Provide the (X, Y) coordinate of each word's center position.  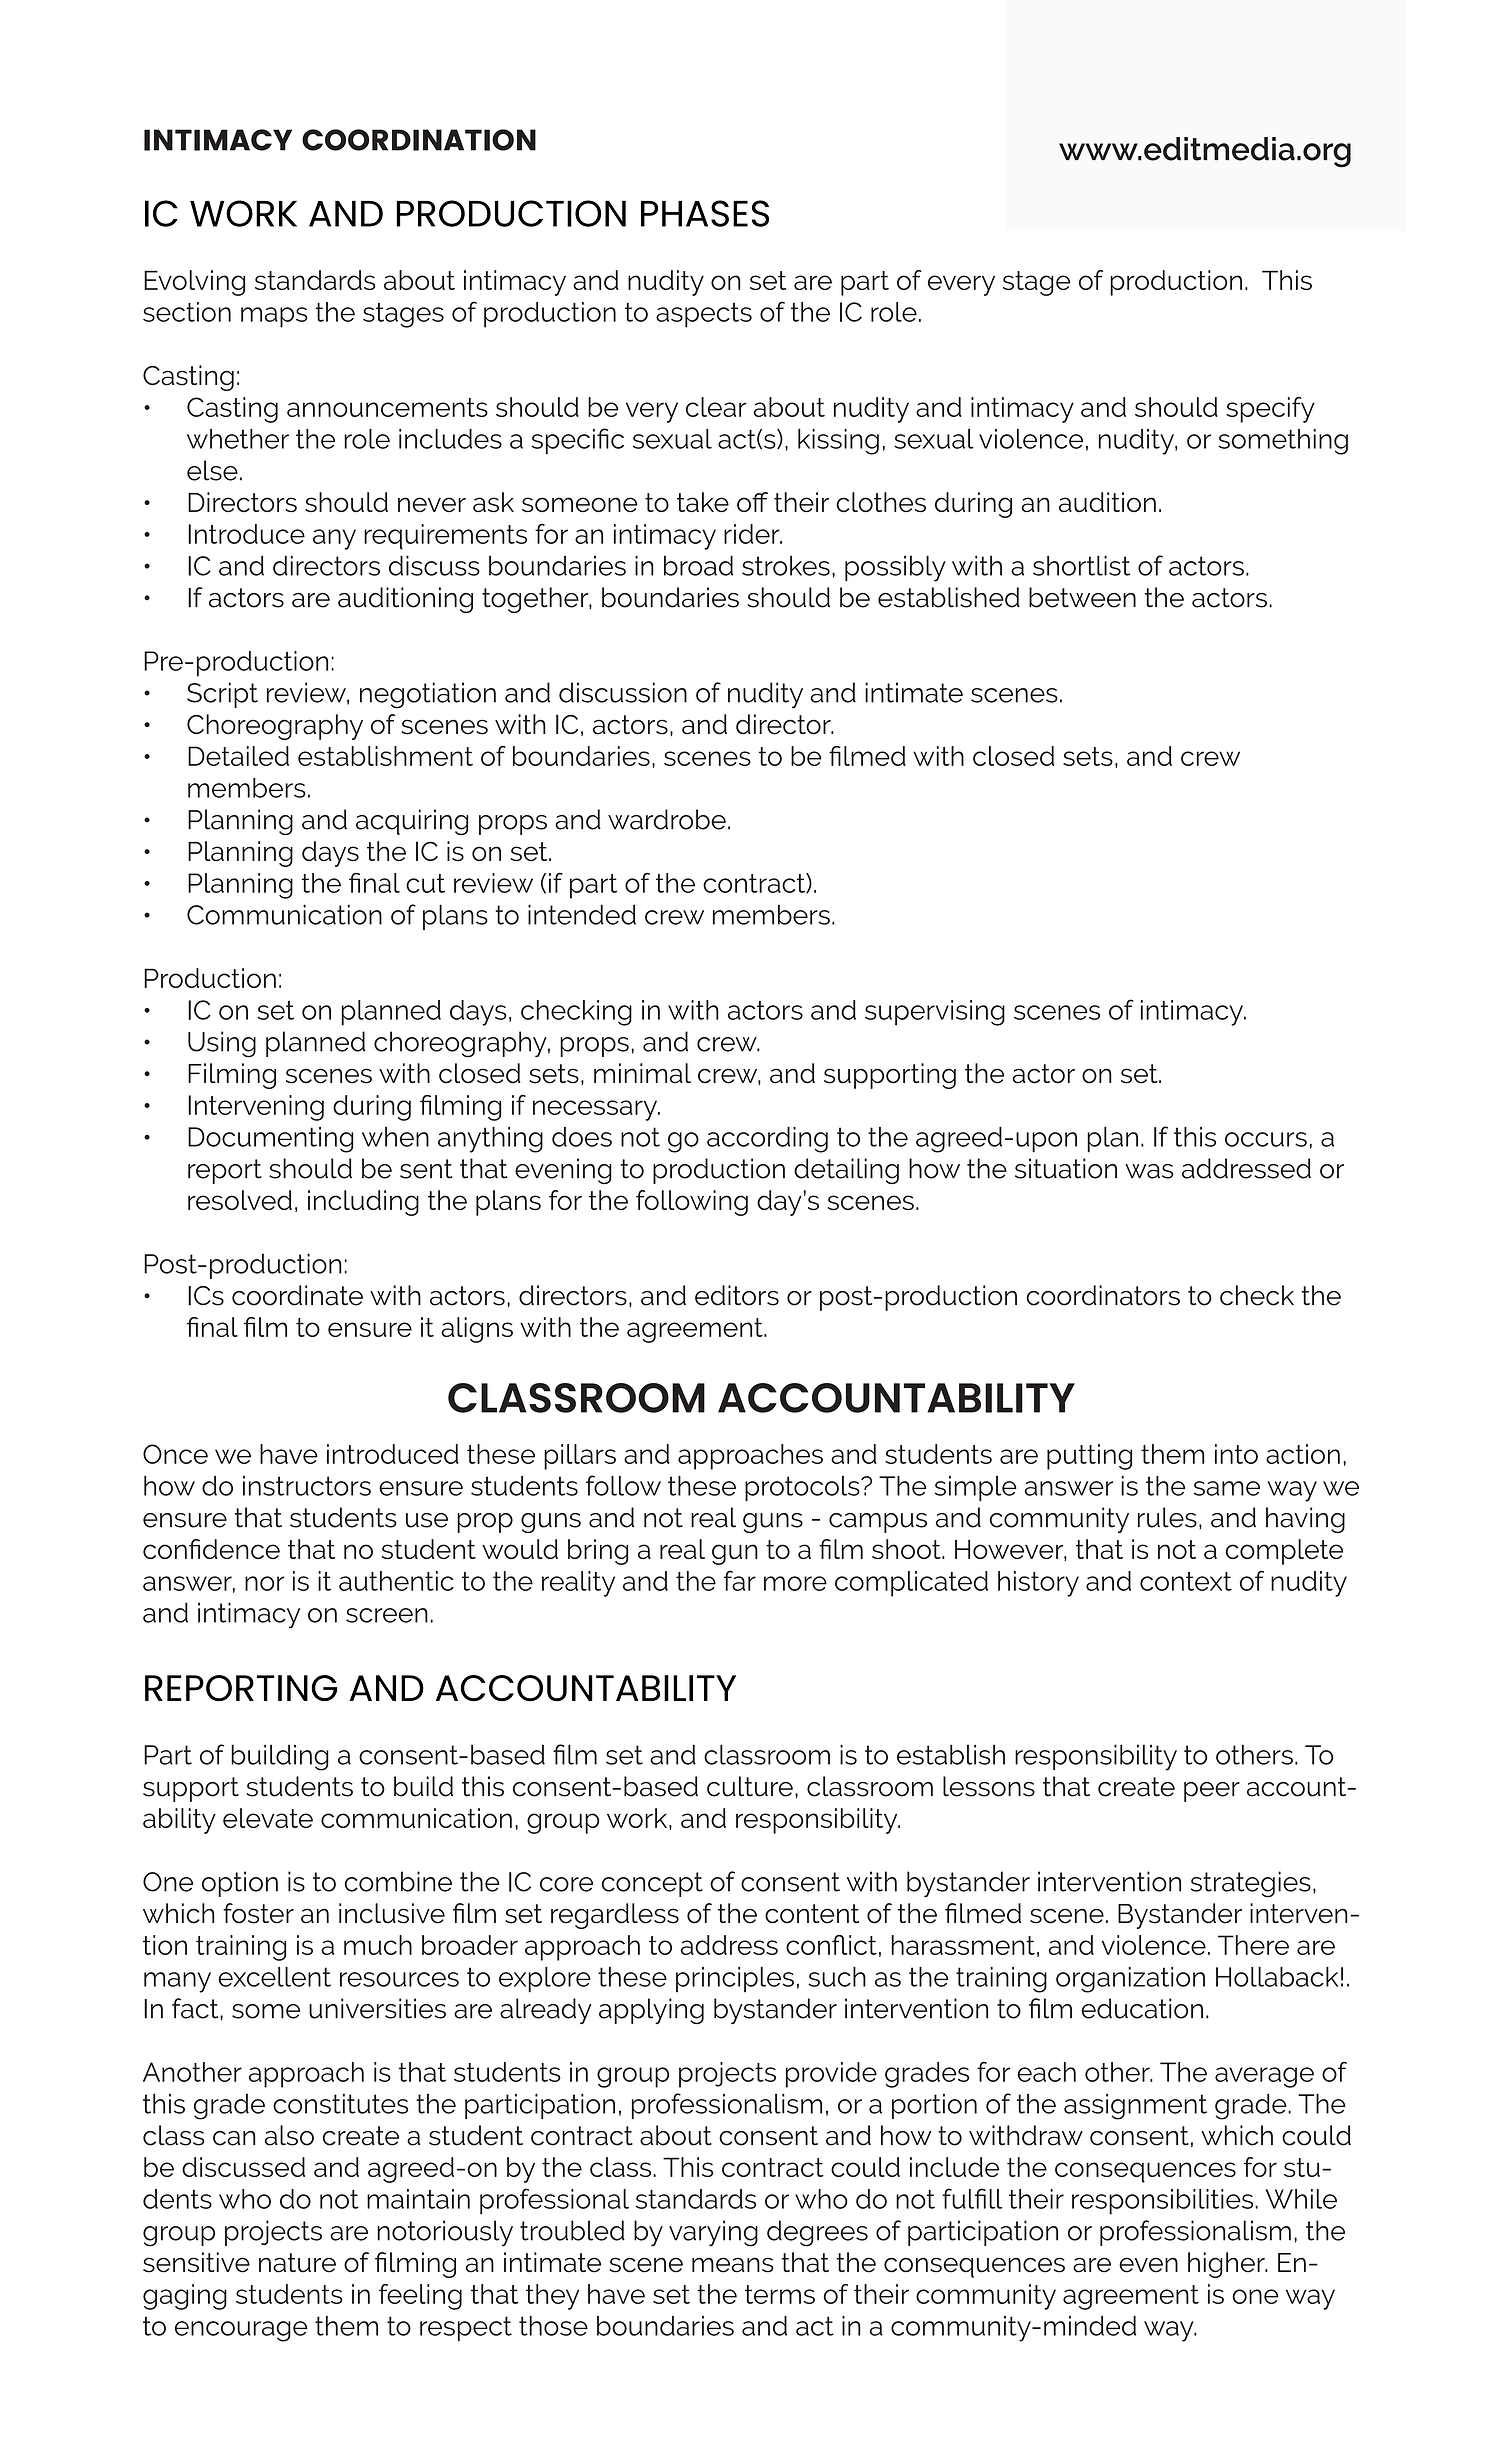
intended (582, 914)
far (740, 1580)
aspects (704, 315)
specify (1270, 410)
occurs (1266, 1139)
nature (297, 2263)
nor (265, 1583)
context (1186, 1581)
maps (274, 317)
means (733, 2265)
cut (425, 883)
